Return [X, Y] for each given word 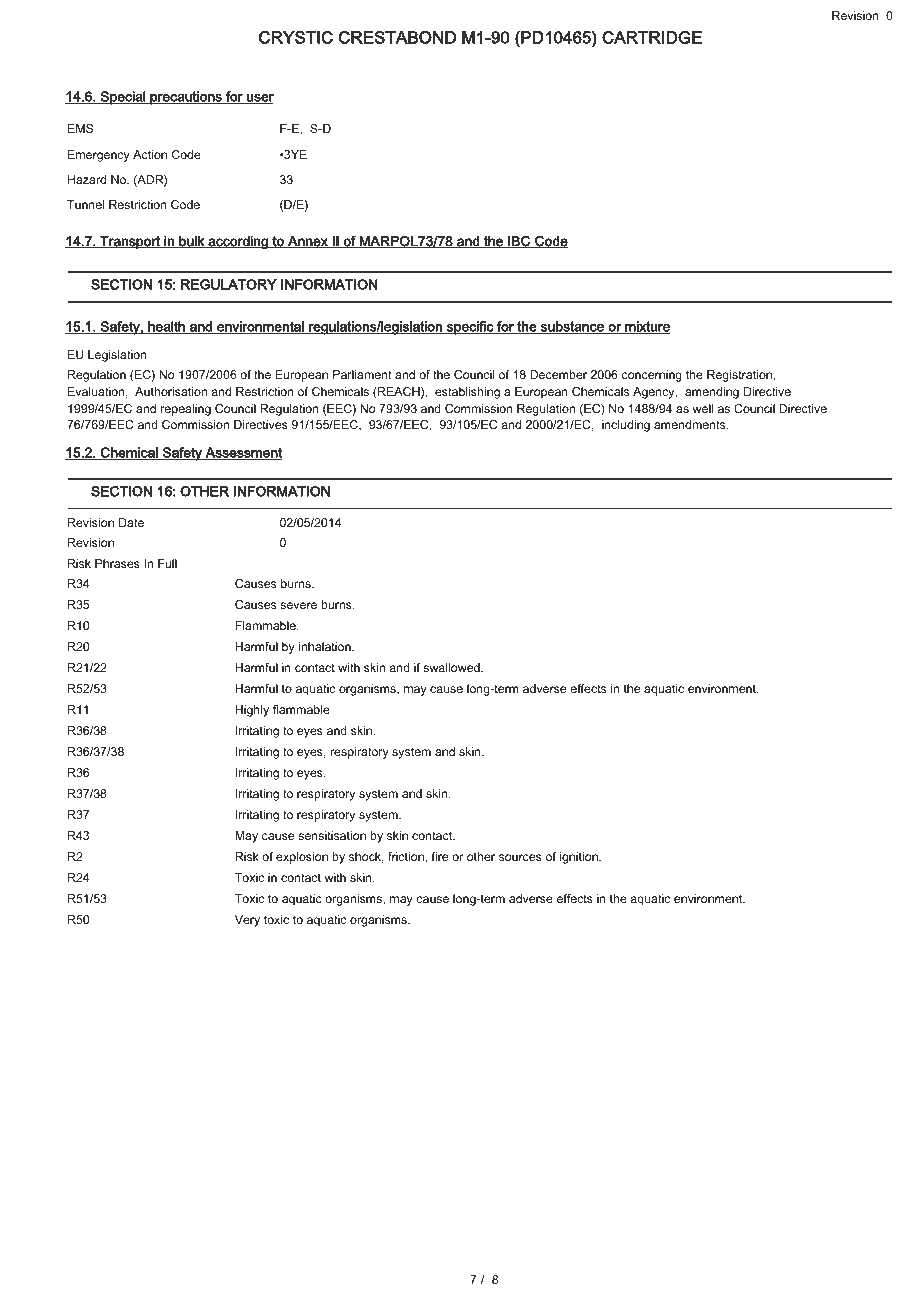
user [259, 99]
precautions [186, 98]
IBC [519, 242]
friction [407, 857]
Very [247, 921]
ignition [580, 858]
